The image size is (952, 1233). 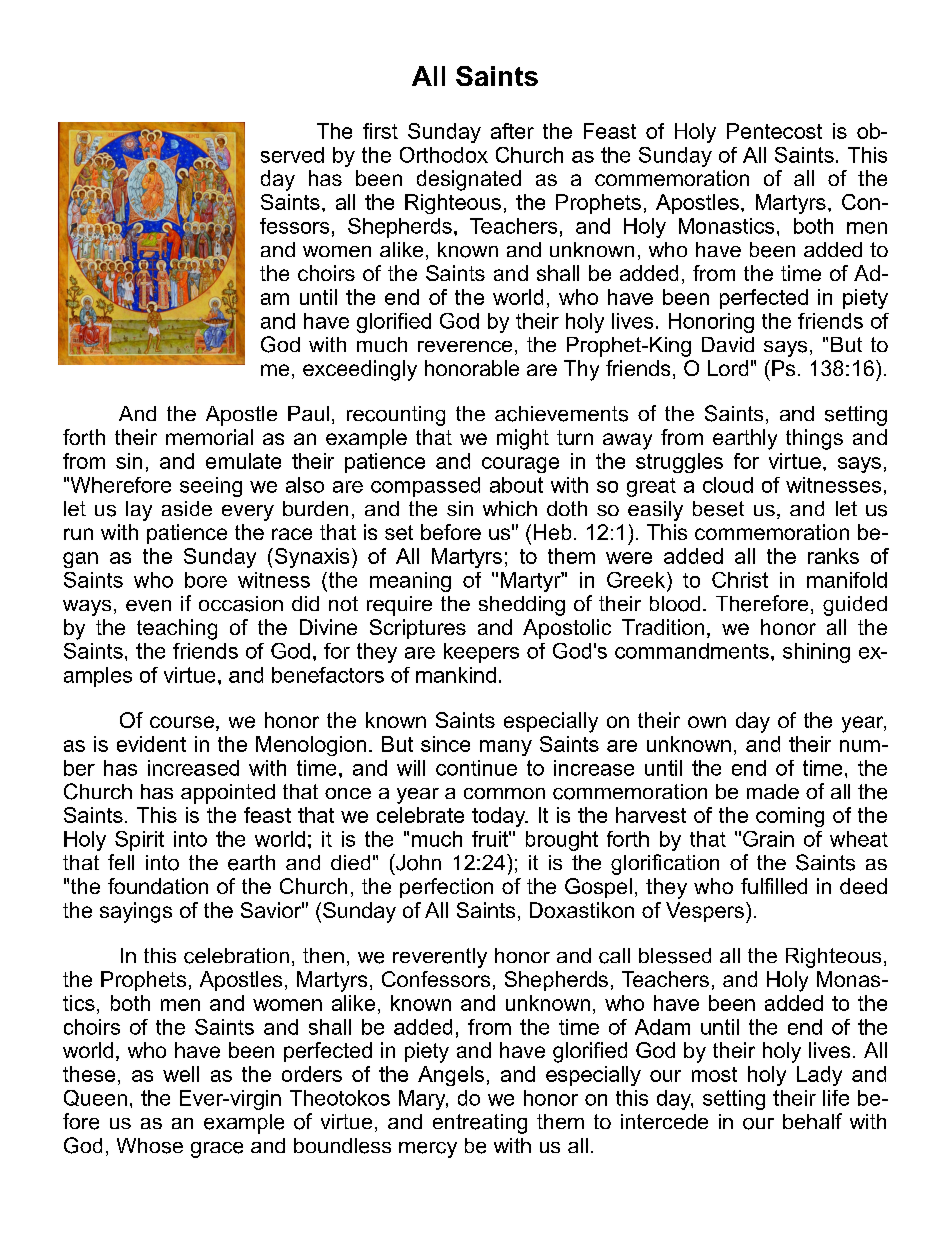 What do you see at coordinates (428, 1150) in the screenshot?
I see `mercy` at bounding box center [428, 1150].
